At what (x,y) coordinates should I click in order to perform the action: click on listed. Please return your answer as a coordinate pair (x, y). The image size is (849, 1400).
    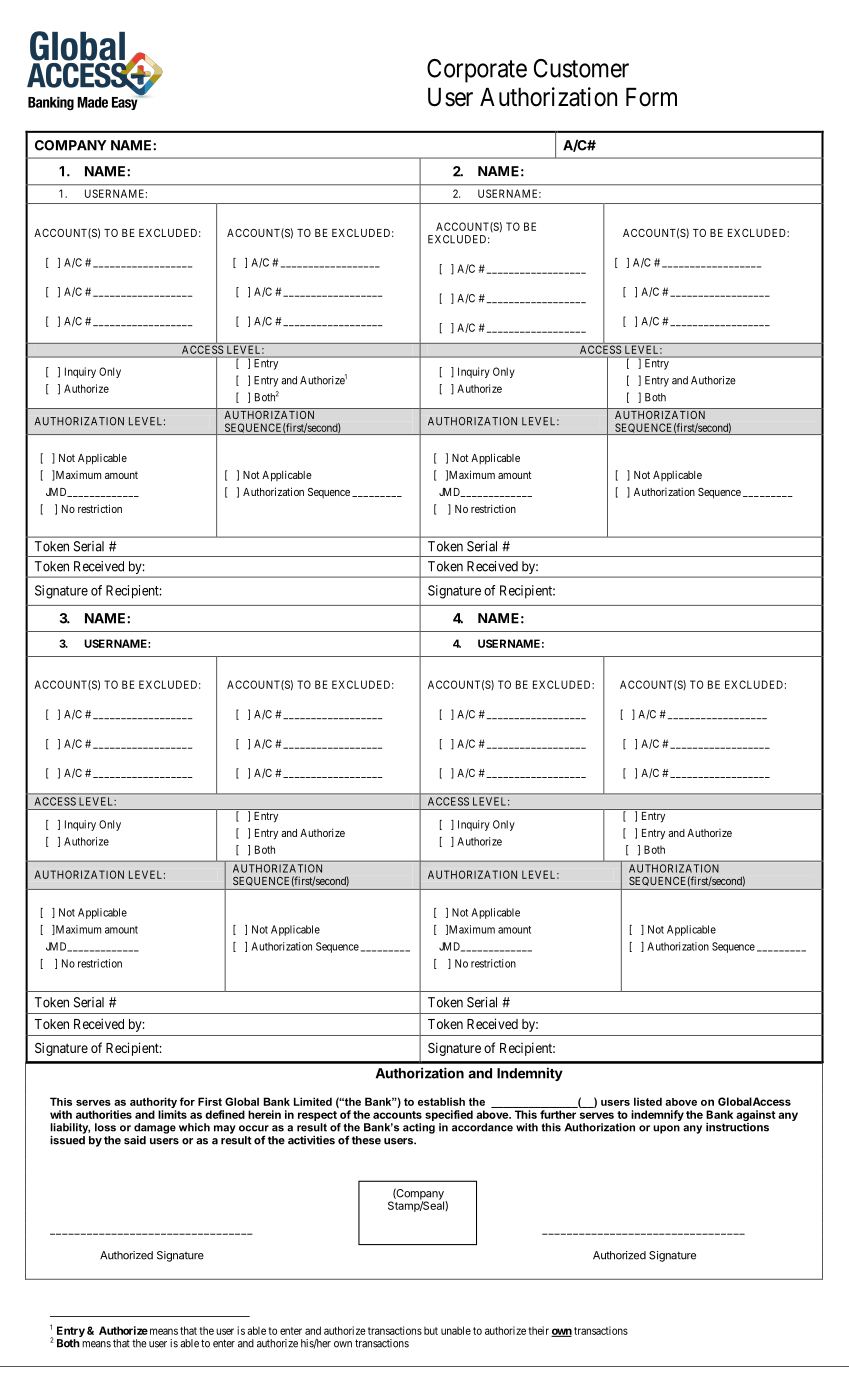
    Looking at the image, I should click on (648, 1101).
